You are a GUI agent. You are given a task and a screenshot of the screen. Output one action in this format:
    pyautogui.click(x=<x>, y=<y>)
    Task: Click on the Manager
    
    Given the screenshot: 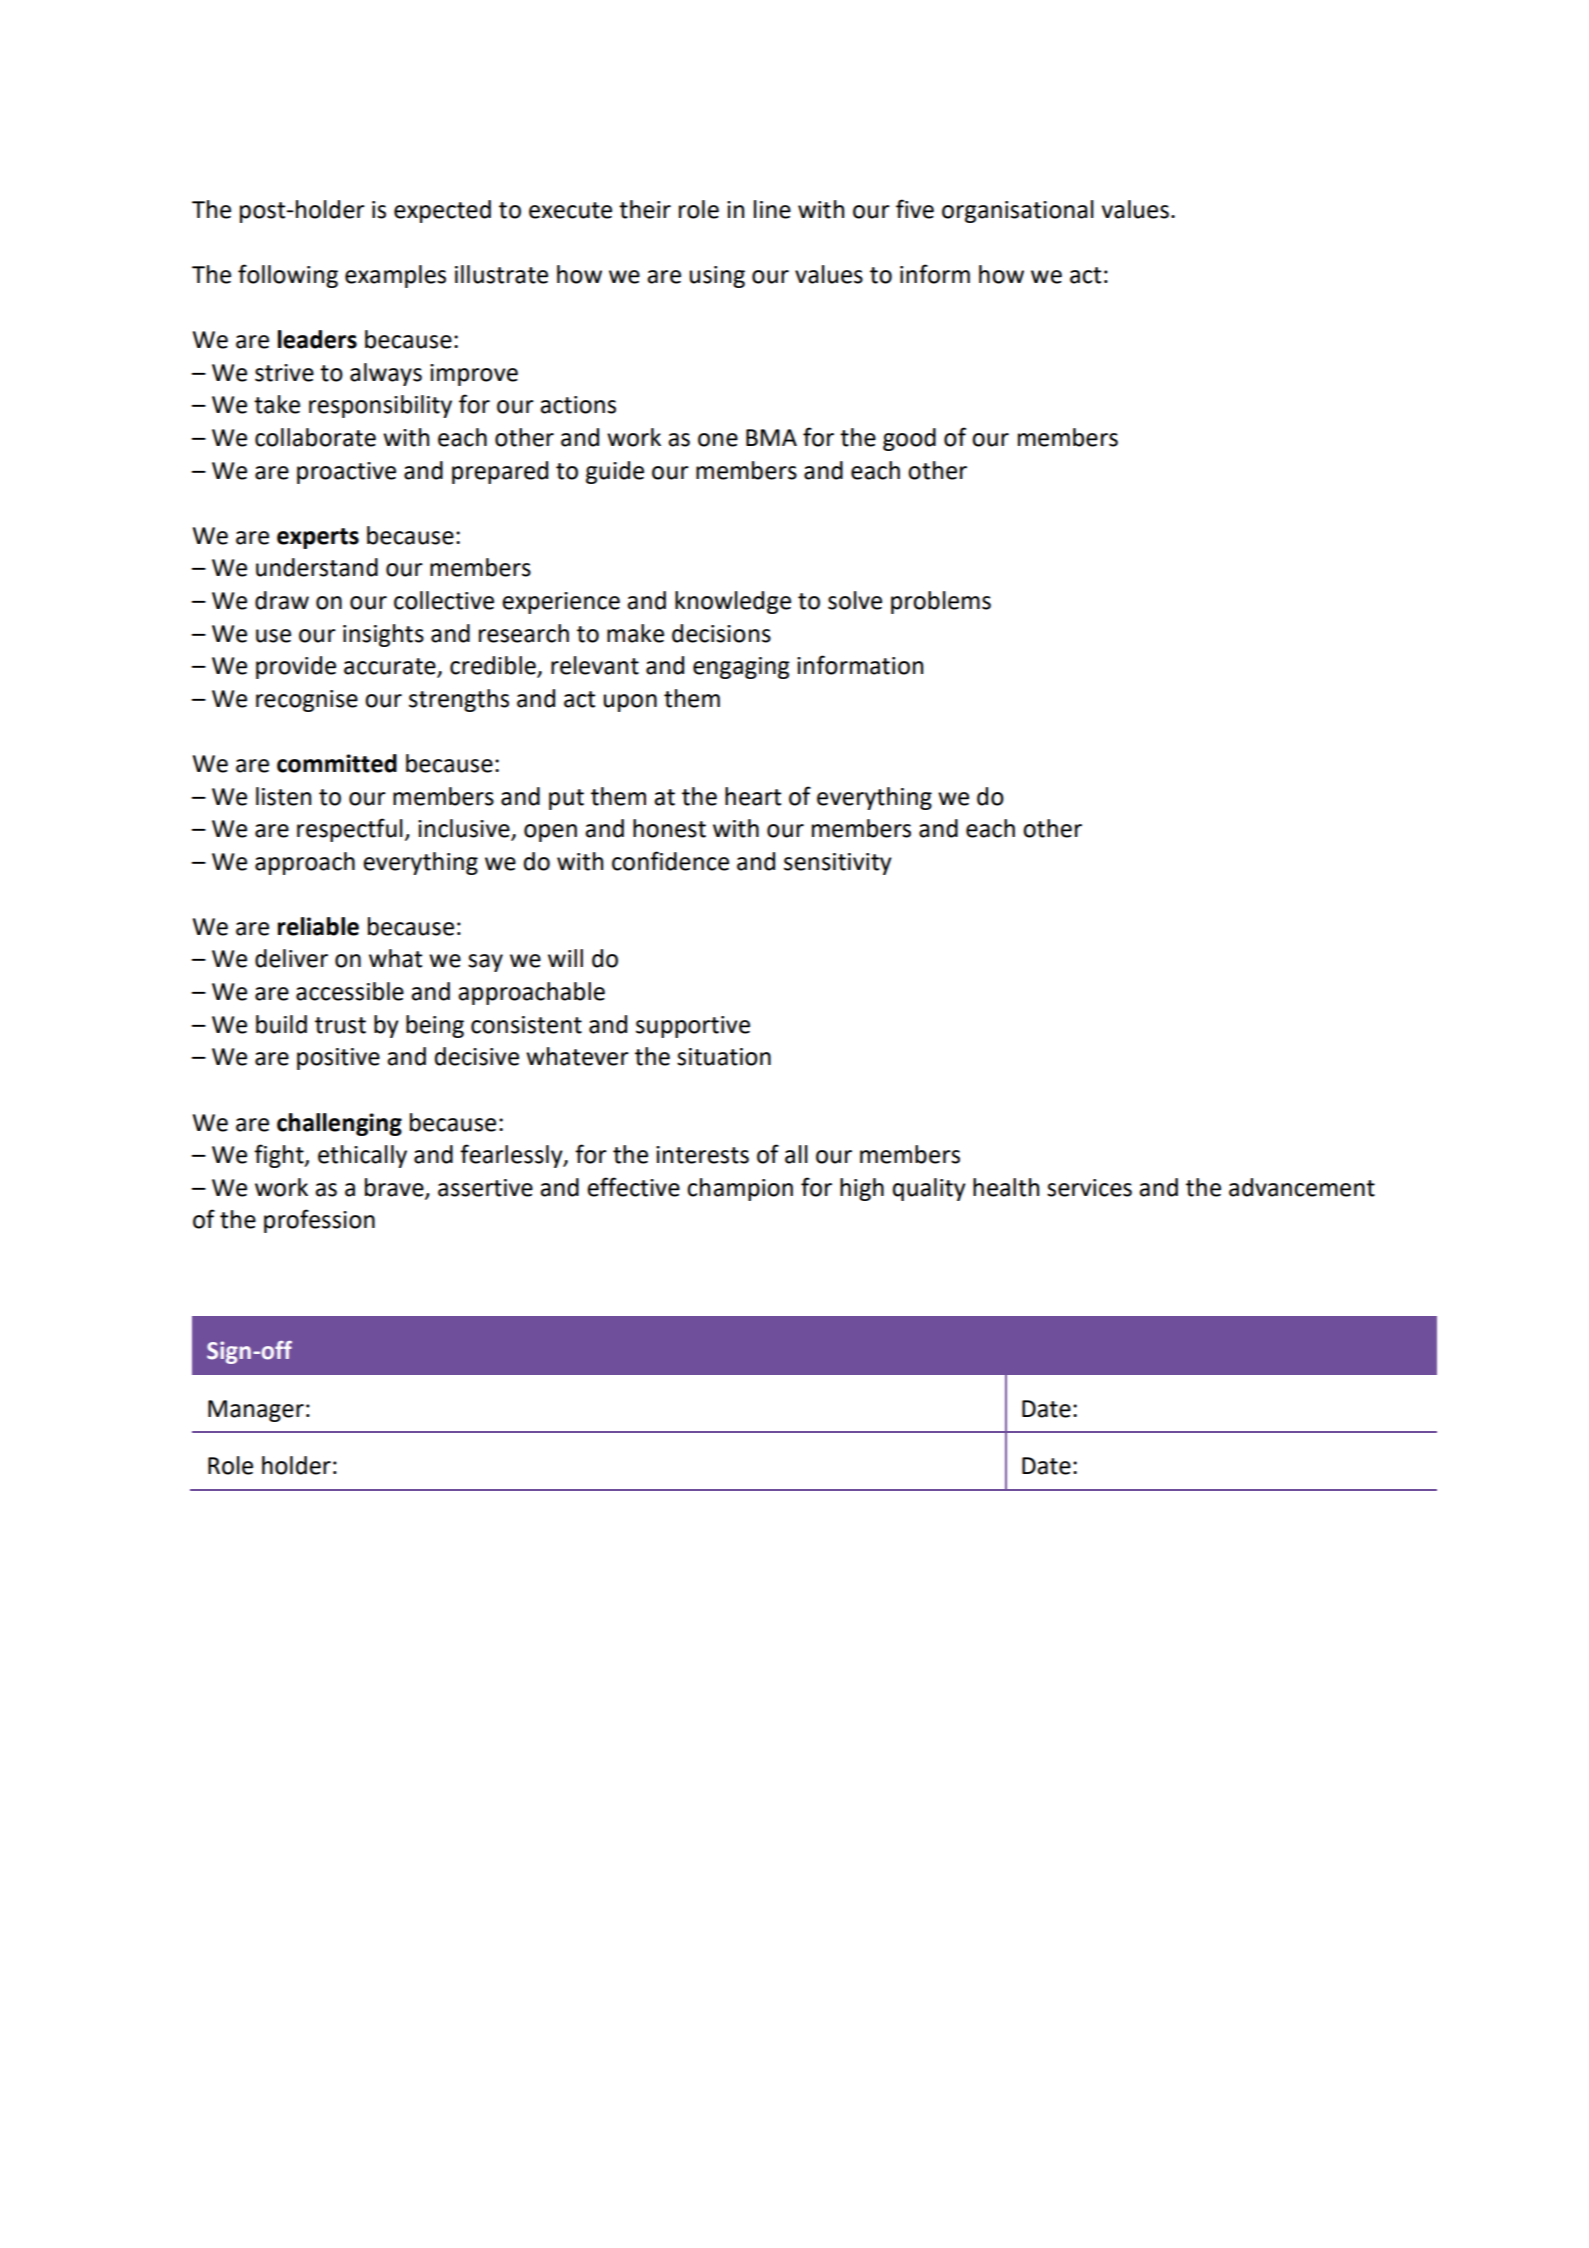 What is the action you would take?
    pyautogui.click(x=256, y=1411)
